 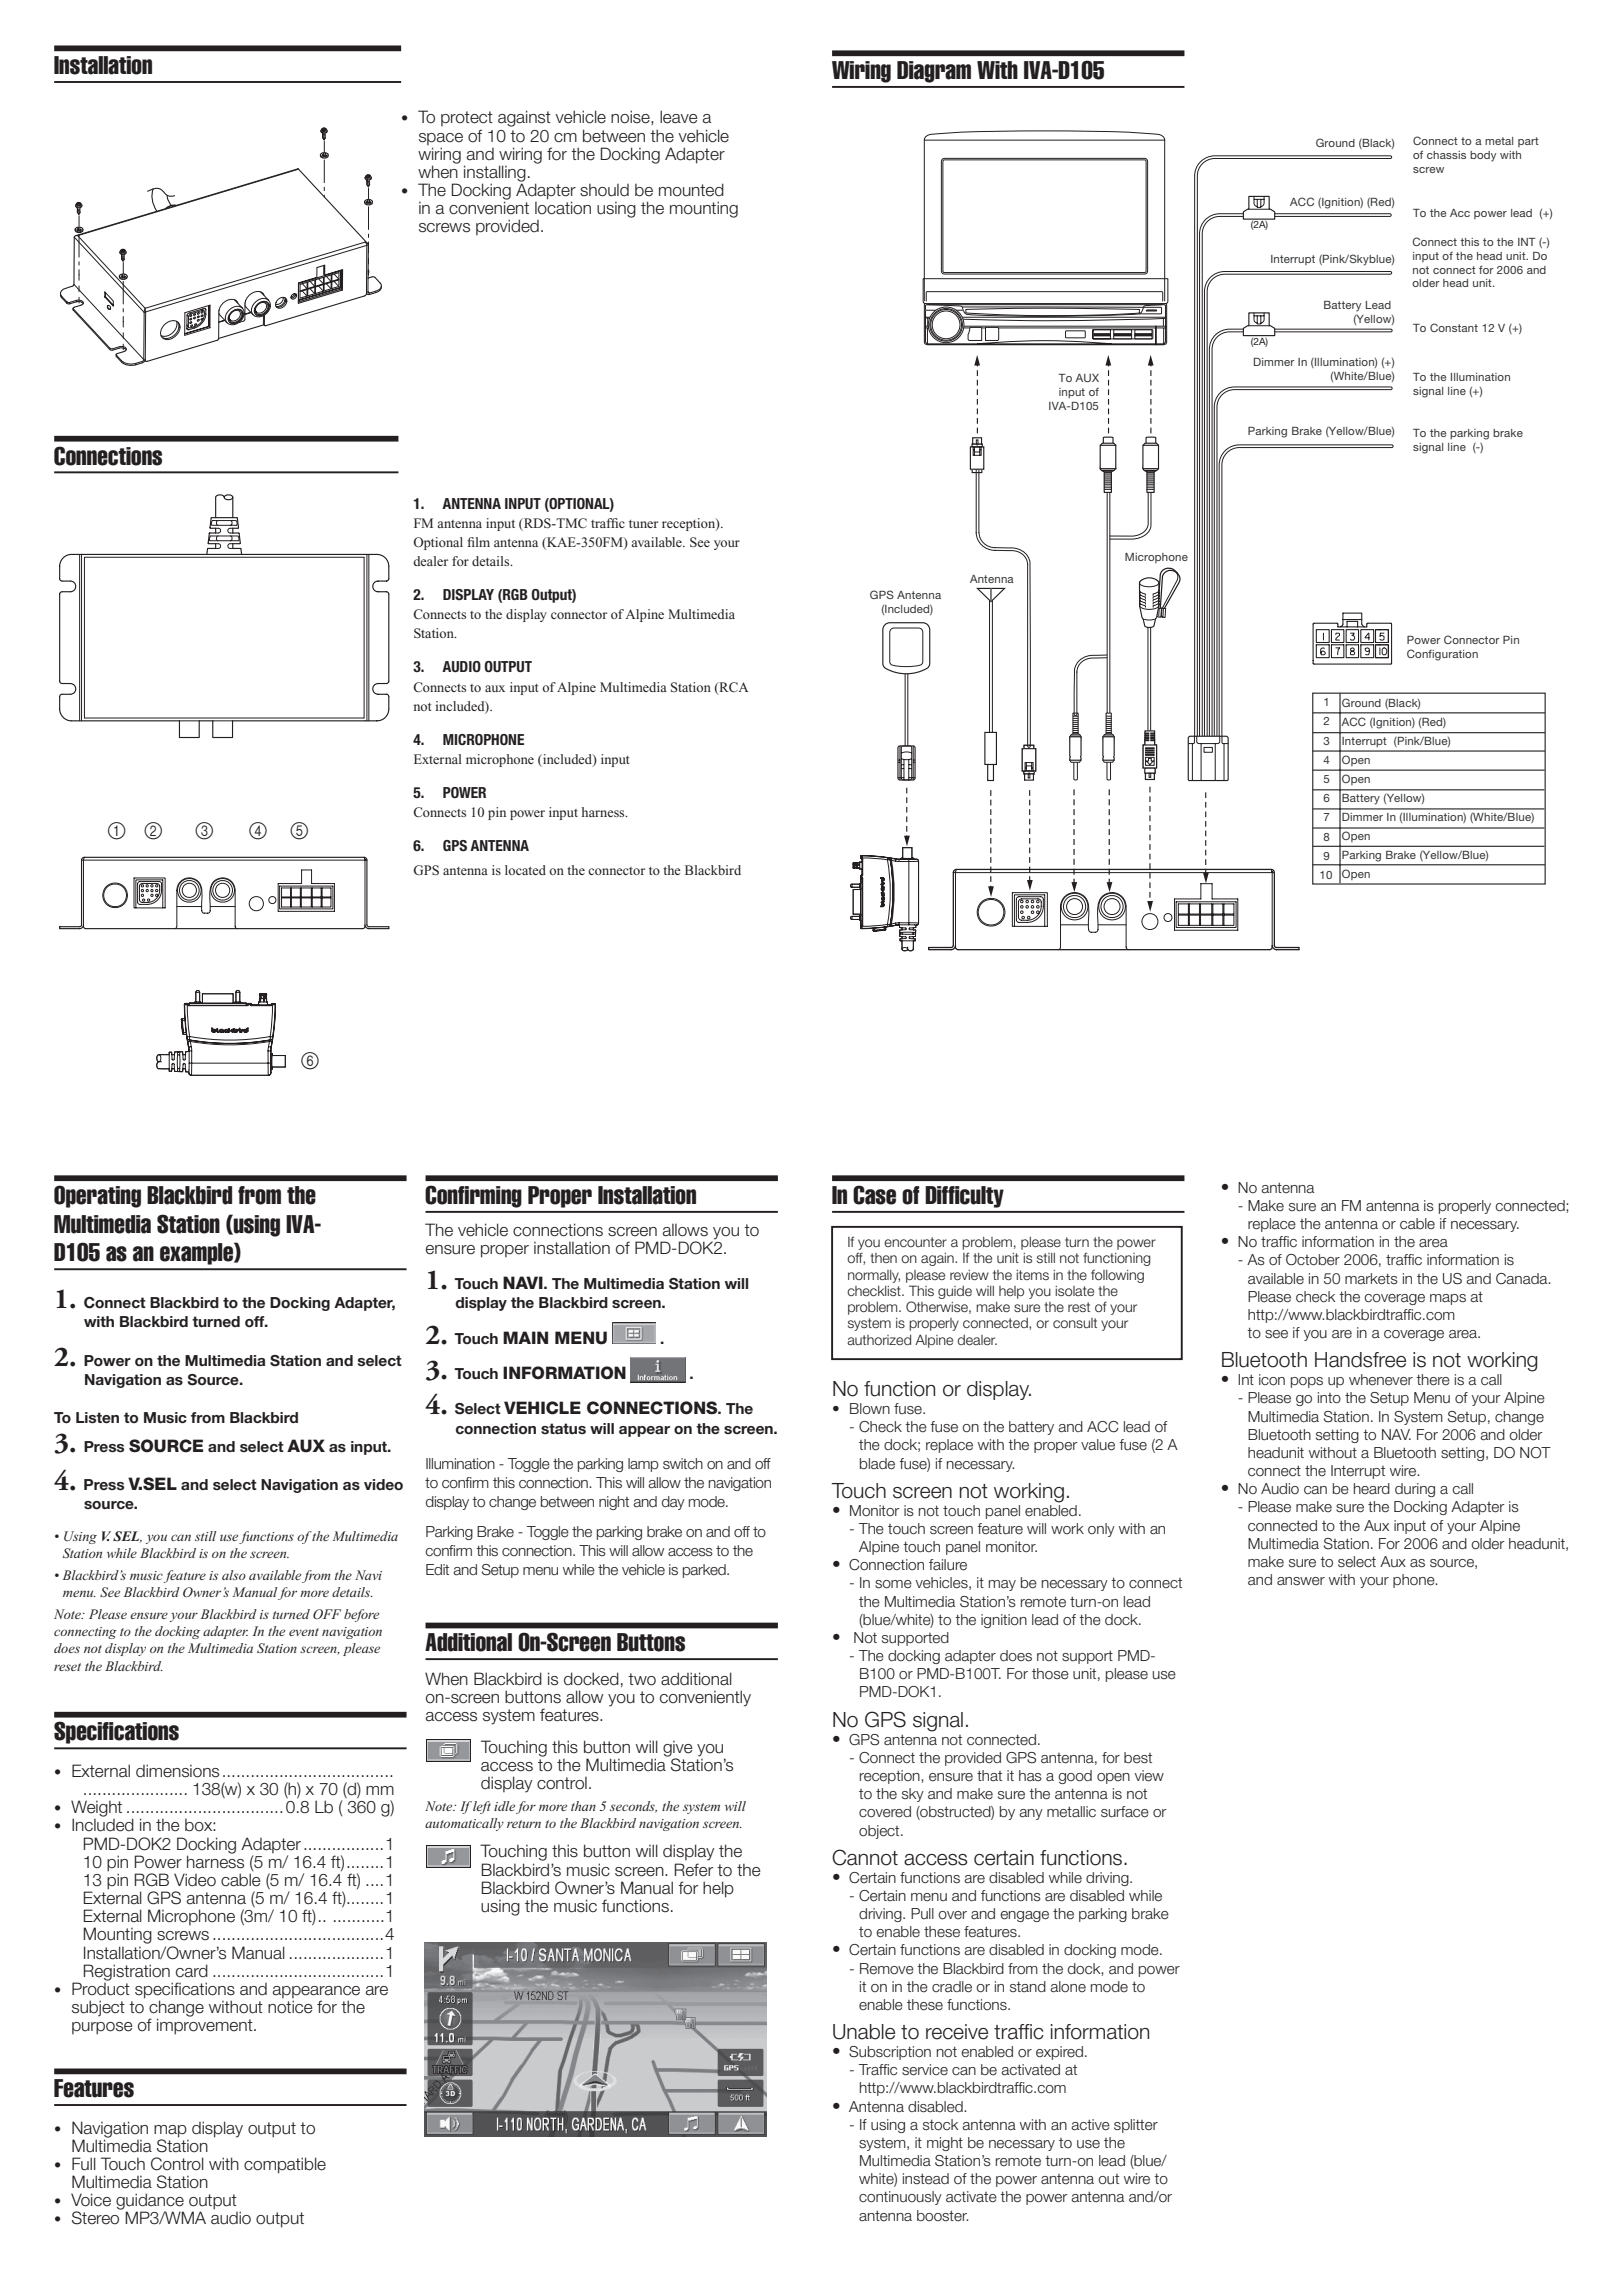 What do you see at coordinates (1136, 2126) in the screenshot?
I see `splitter` at bounding box center [1136, 2126].
